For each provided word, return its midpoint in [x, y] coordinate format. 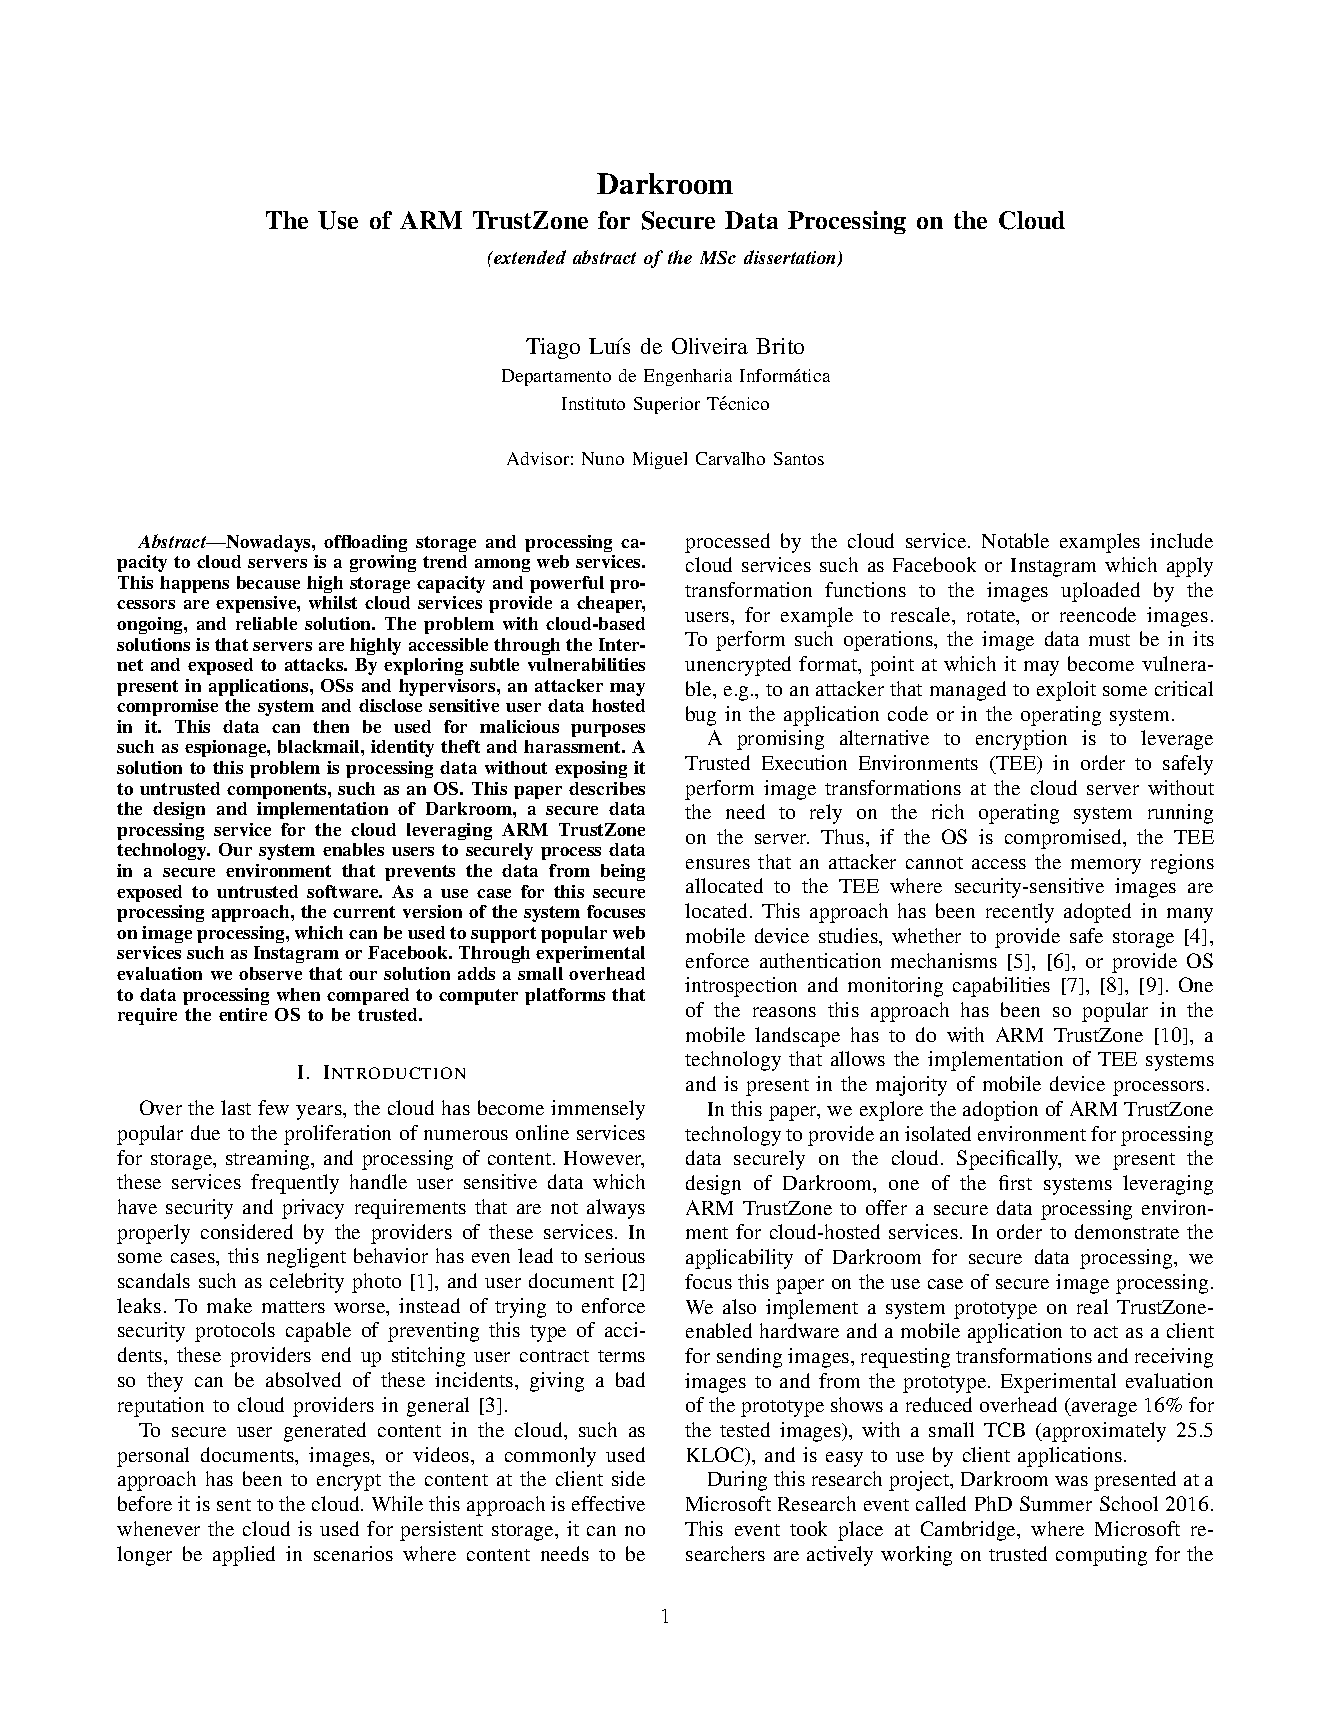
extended [529, 257]
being [623, 872]
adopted [1097, 913]
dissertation [791, 258]
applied [244, 1556]
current [364, 912]
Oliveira [710, 346]
